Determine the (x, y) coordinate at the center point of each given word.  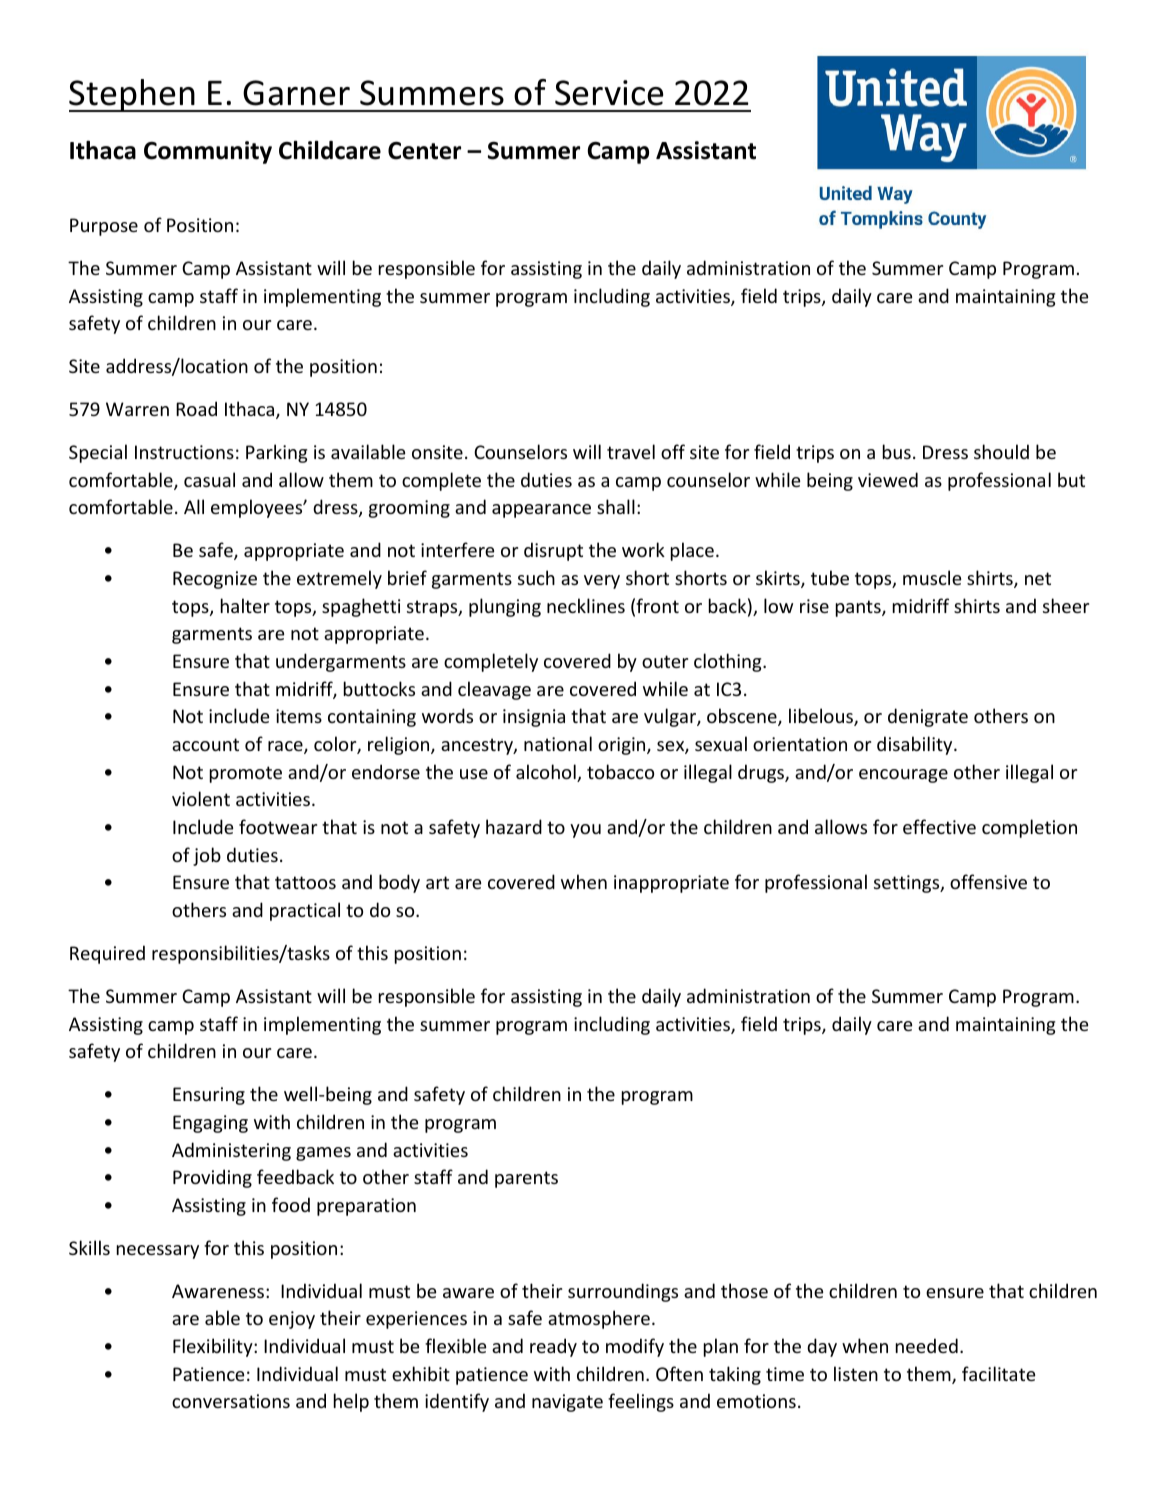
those (744, 1290)
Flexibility (214, 1347)
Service (609, 93)
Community (208, 152)
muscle (932, 577)
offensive (988, 881)
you (585, 831)
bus (897, 451)
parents (526, 1179)
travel (631, 451)
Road (196, 408)
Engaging (210, 1124)
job (207, 856)
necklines (586, 605)
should (1001, 451)
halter (245, 605)
